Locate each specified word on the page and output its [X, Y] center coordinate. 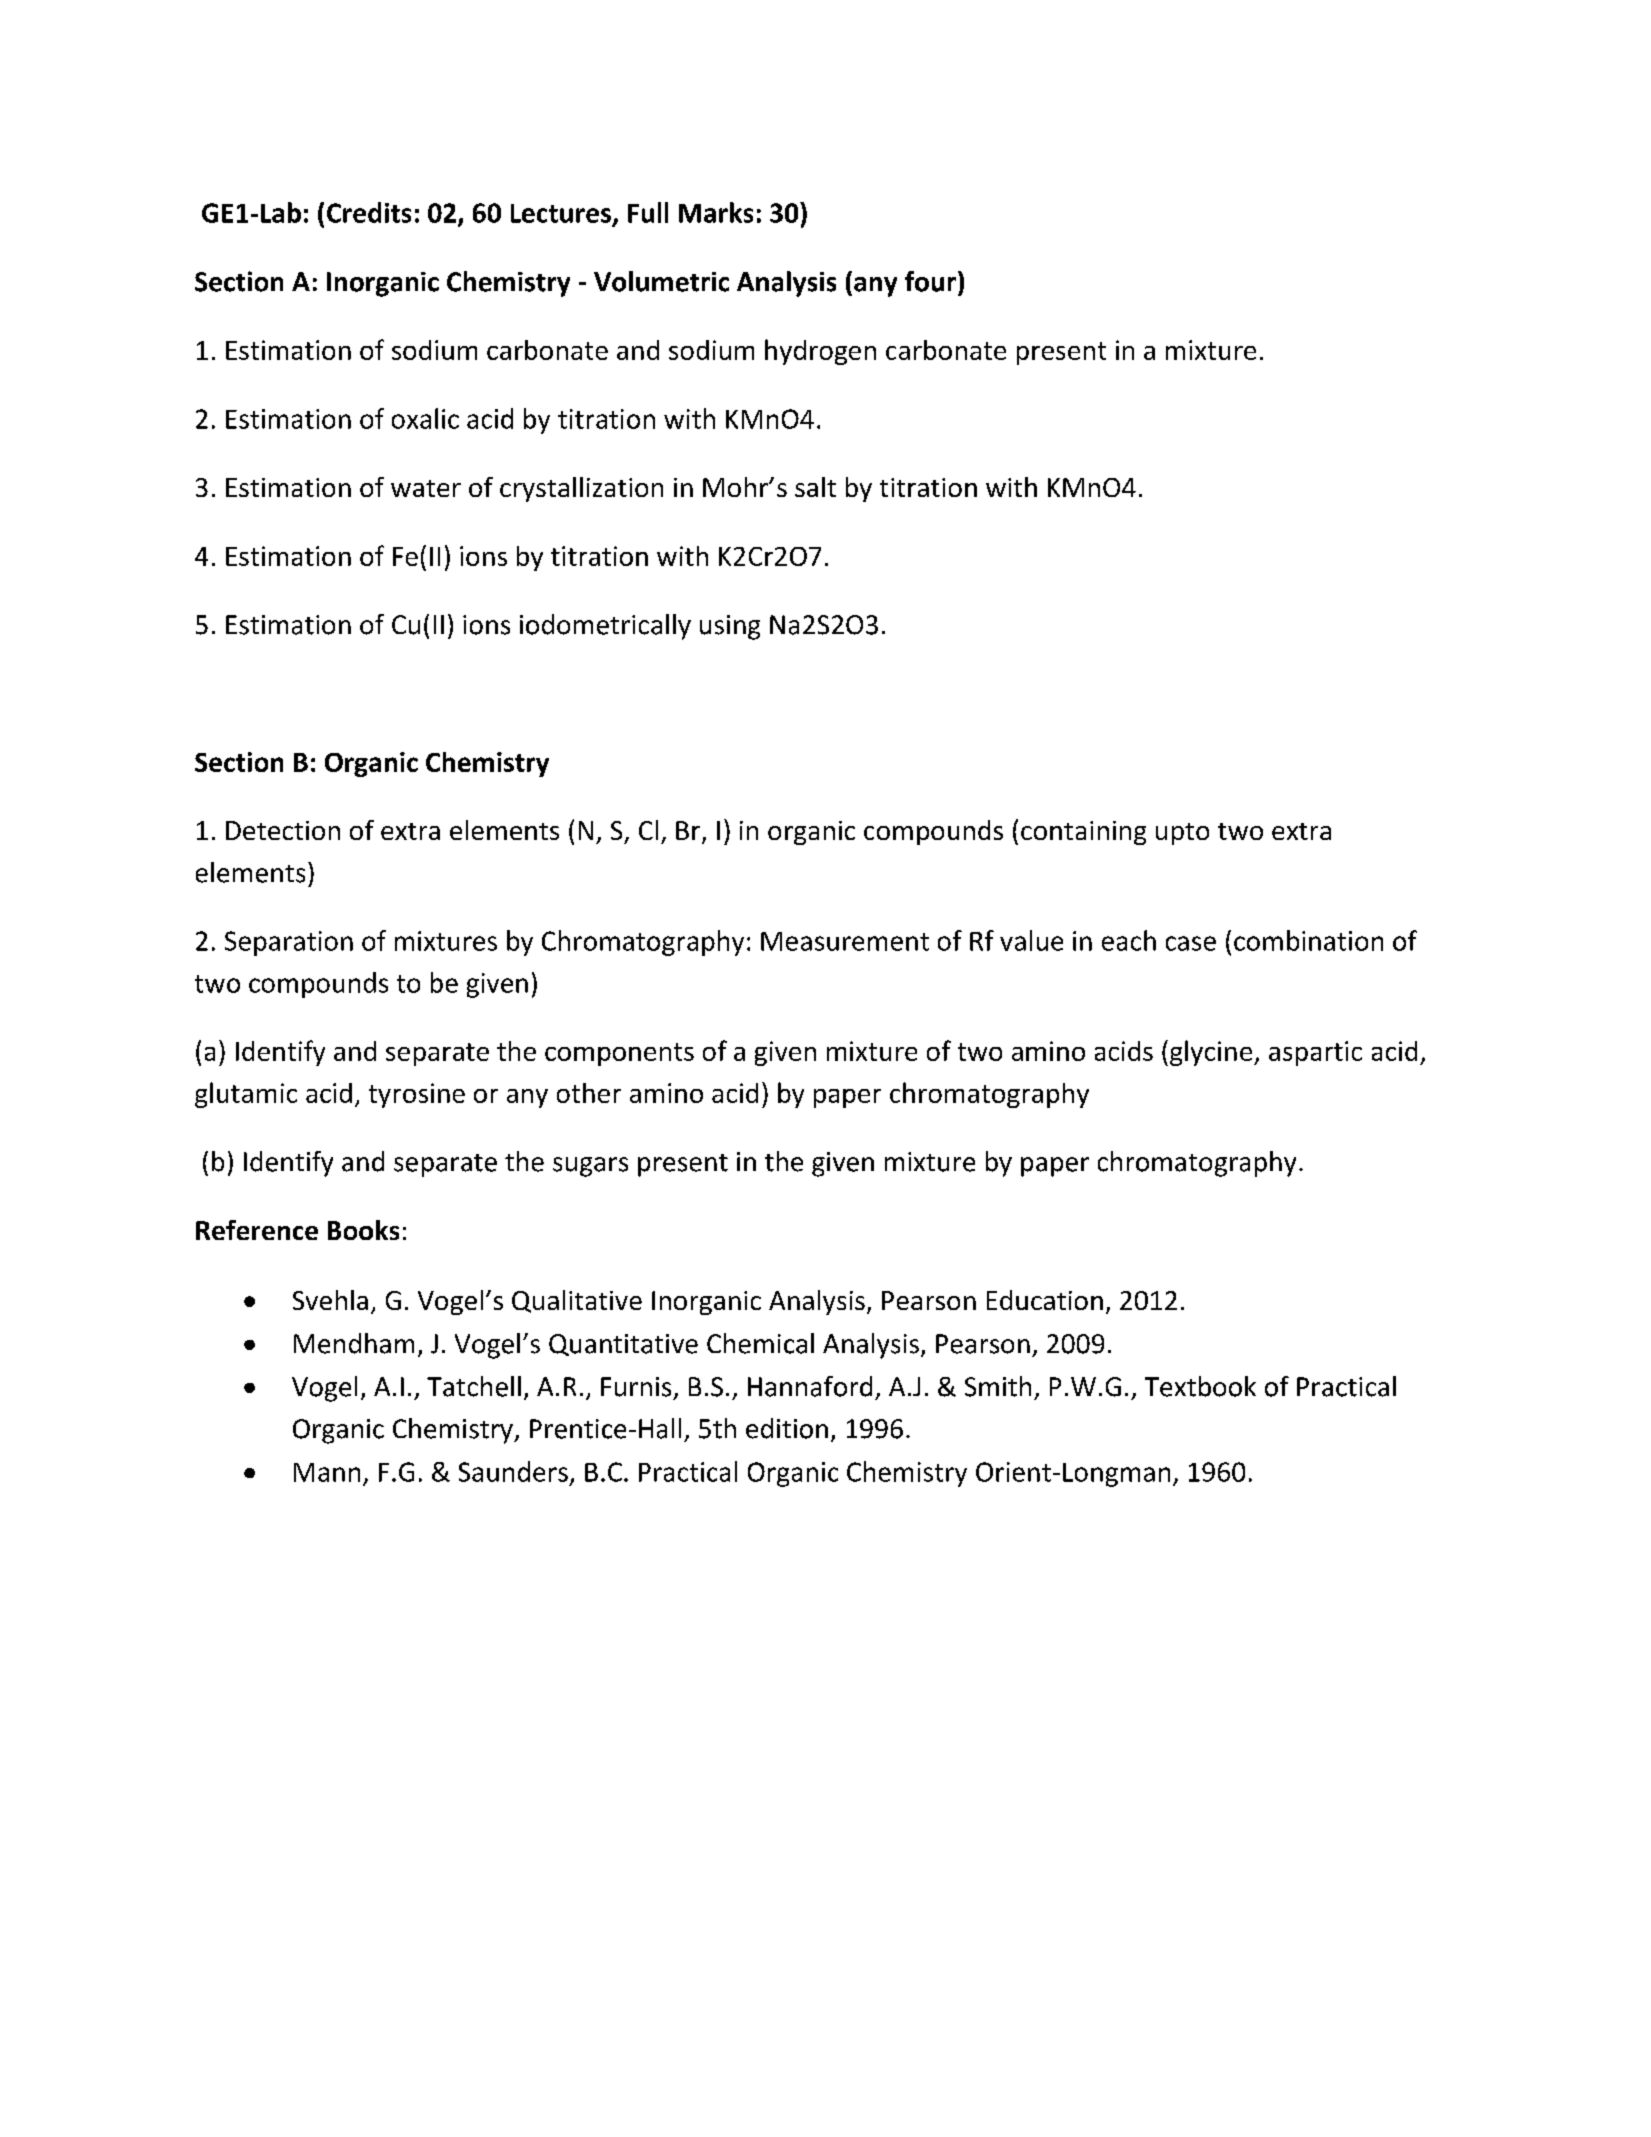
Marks [716, 212]
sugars [590, 1167]
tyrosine [417, 1095]
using [730, 627]
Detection [283, 830]
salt [815, 487]
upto [1182, 834]
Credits [369, 212]
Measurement [845, 941]
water [426, 488]
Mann [327, 1472]
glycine [1212, 1053]
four [930, 281]
